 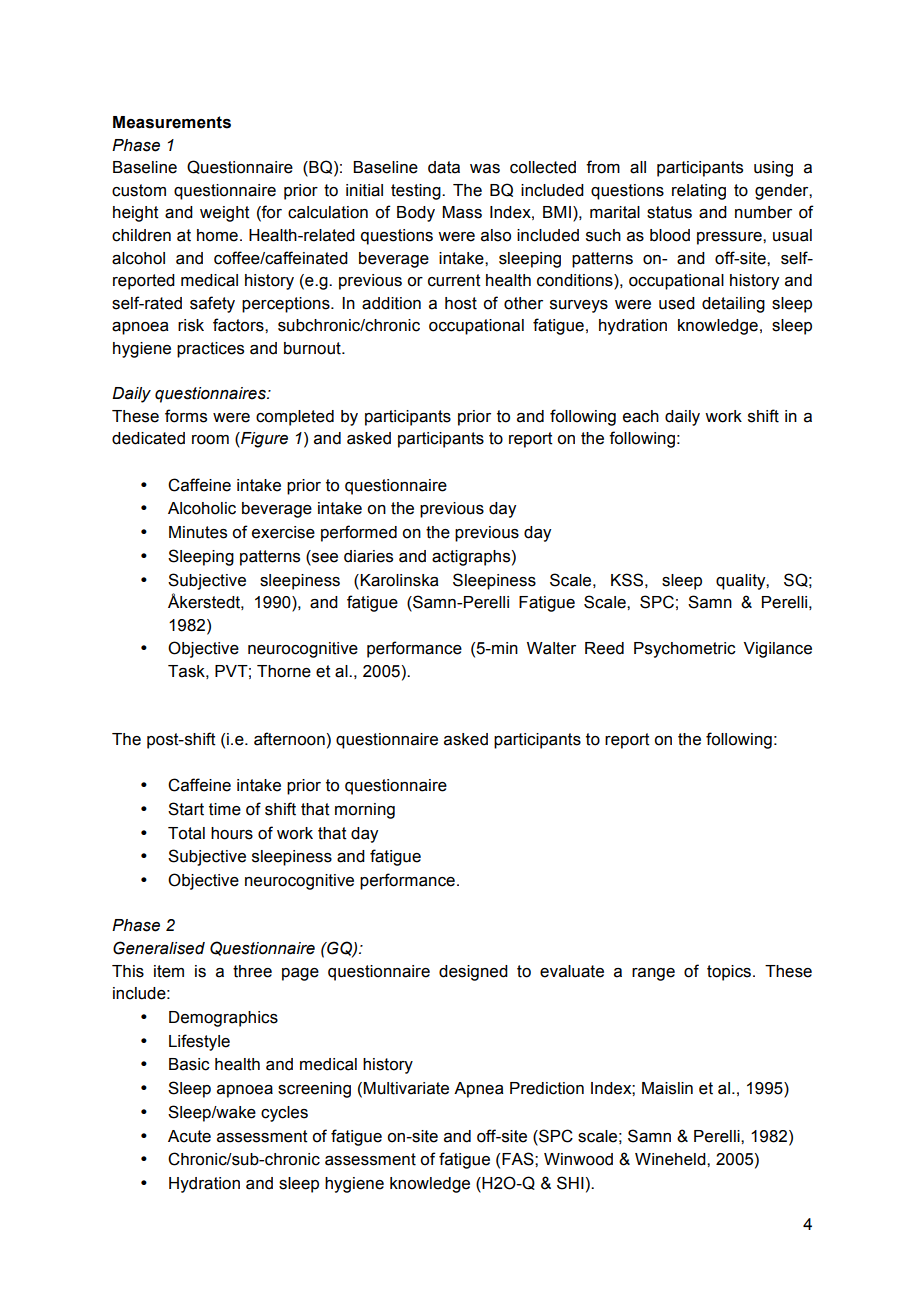 What do you see at coordinates (699, 192) in the document?
I see `relating` at bounding box center [699, 192].
